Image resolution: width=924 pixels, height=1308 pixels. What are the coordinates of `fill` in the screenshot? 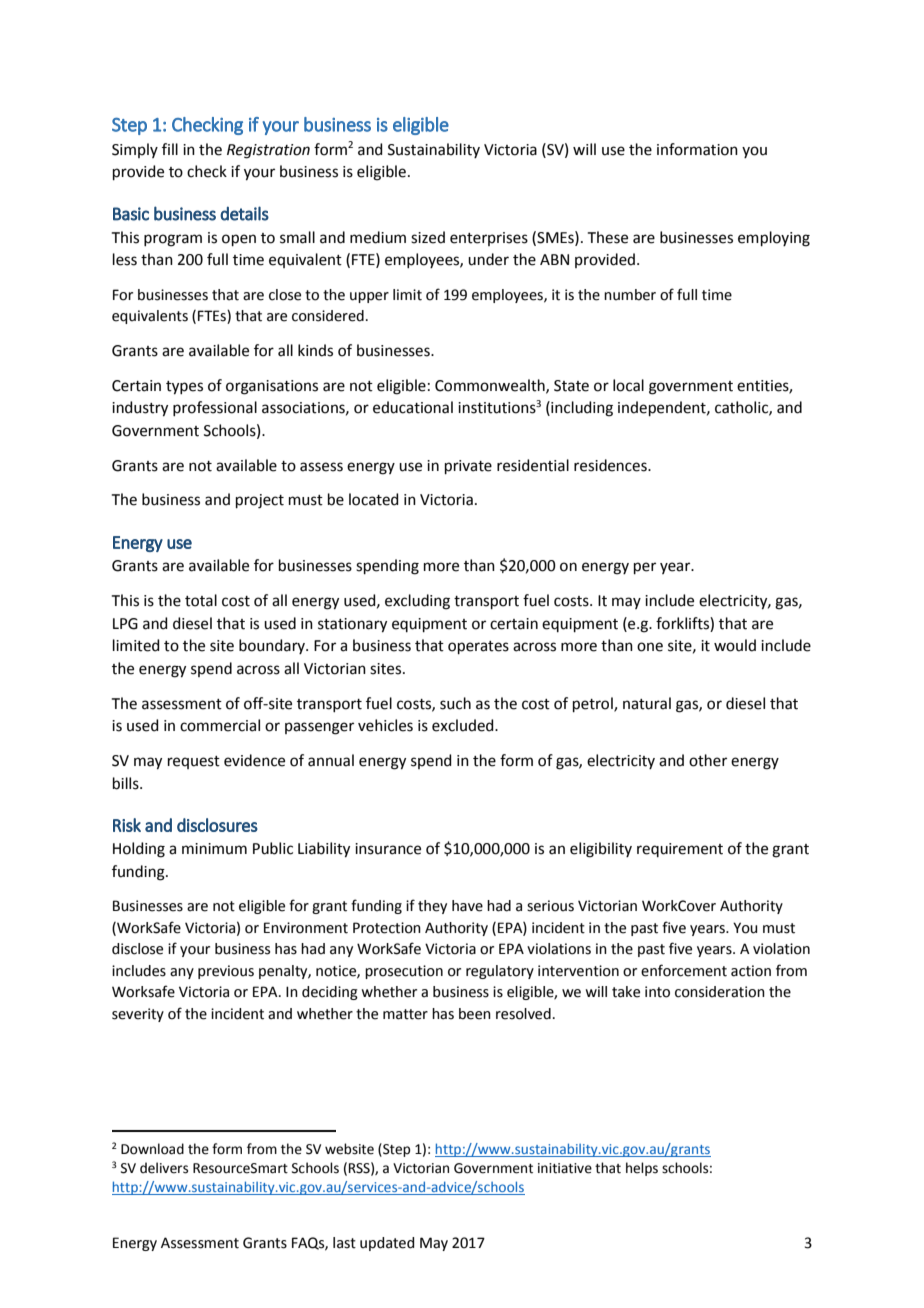 It's located at (170, 149).
